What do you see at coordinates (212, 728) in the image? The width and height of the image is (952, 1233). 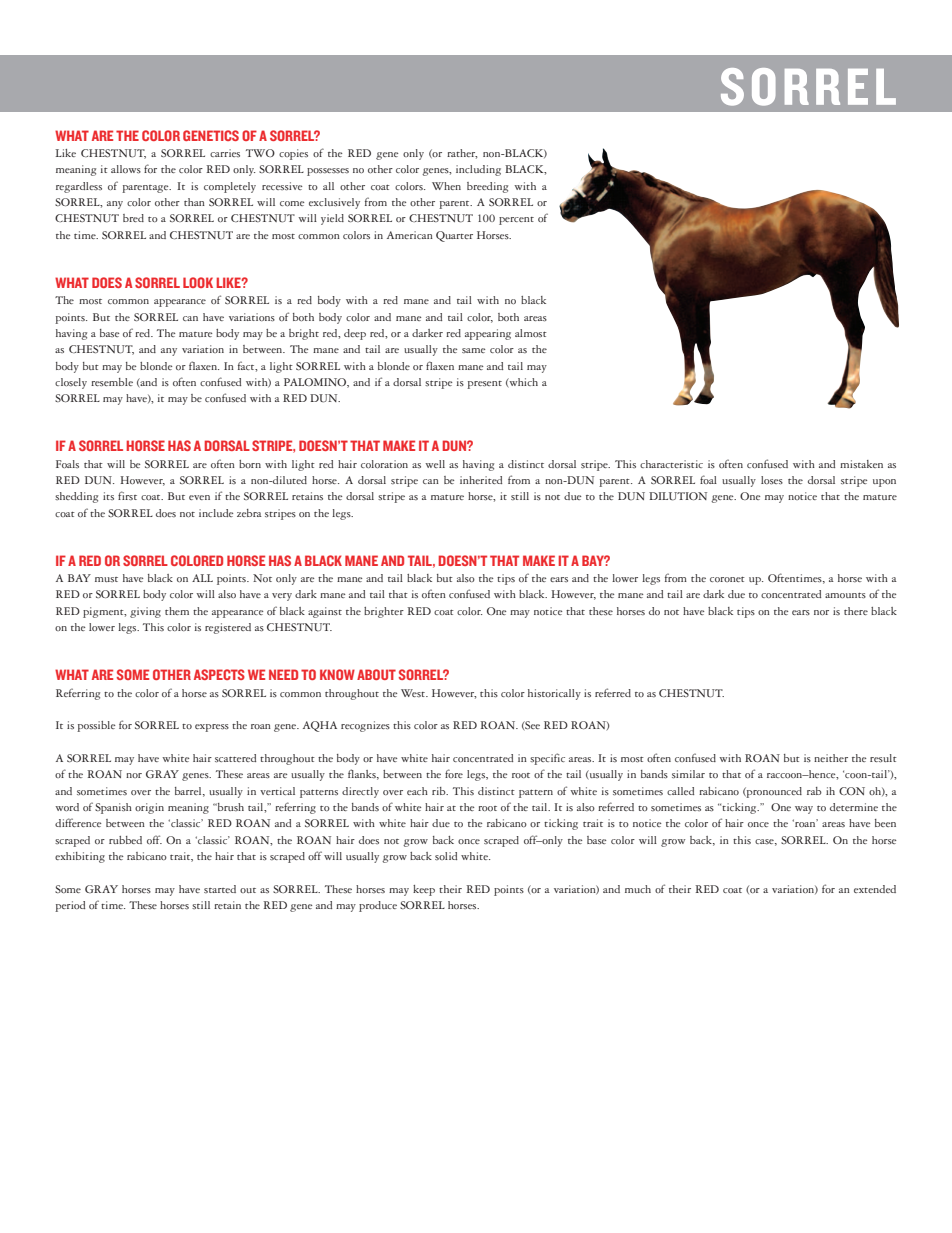 I see `express` at bounding box center [212, 728].
